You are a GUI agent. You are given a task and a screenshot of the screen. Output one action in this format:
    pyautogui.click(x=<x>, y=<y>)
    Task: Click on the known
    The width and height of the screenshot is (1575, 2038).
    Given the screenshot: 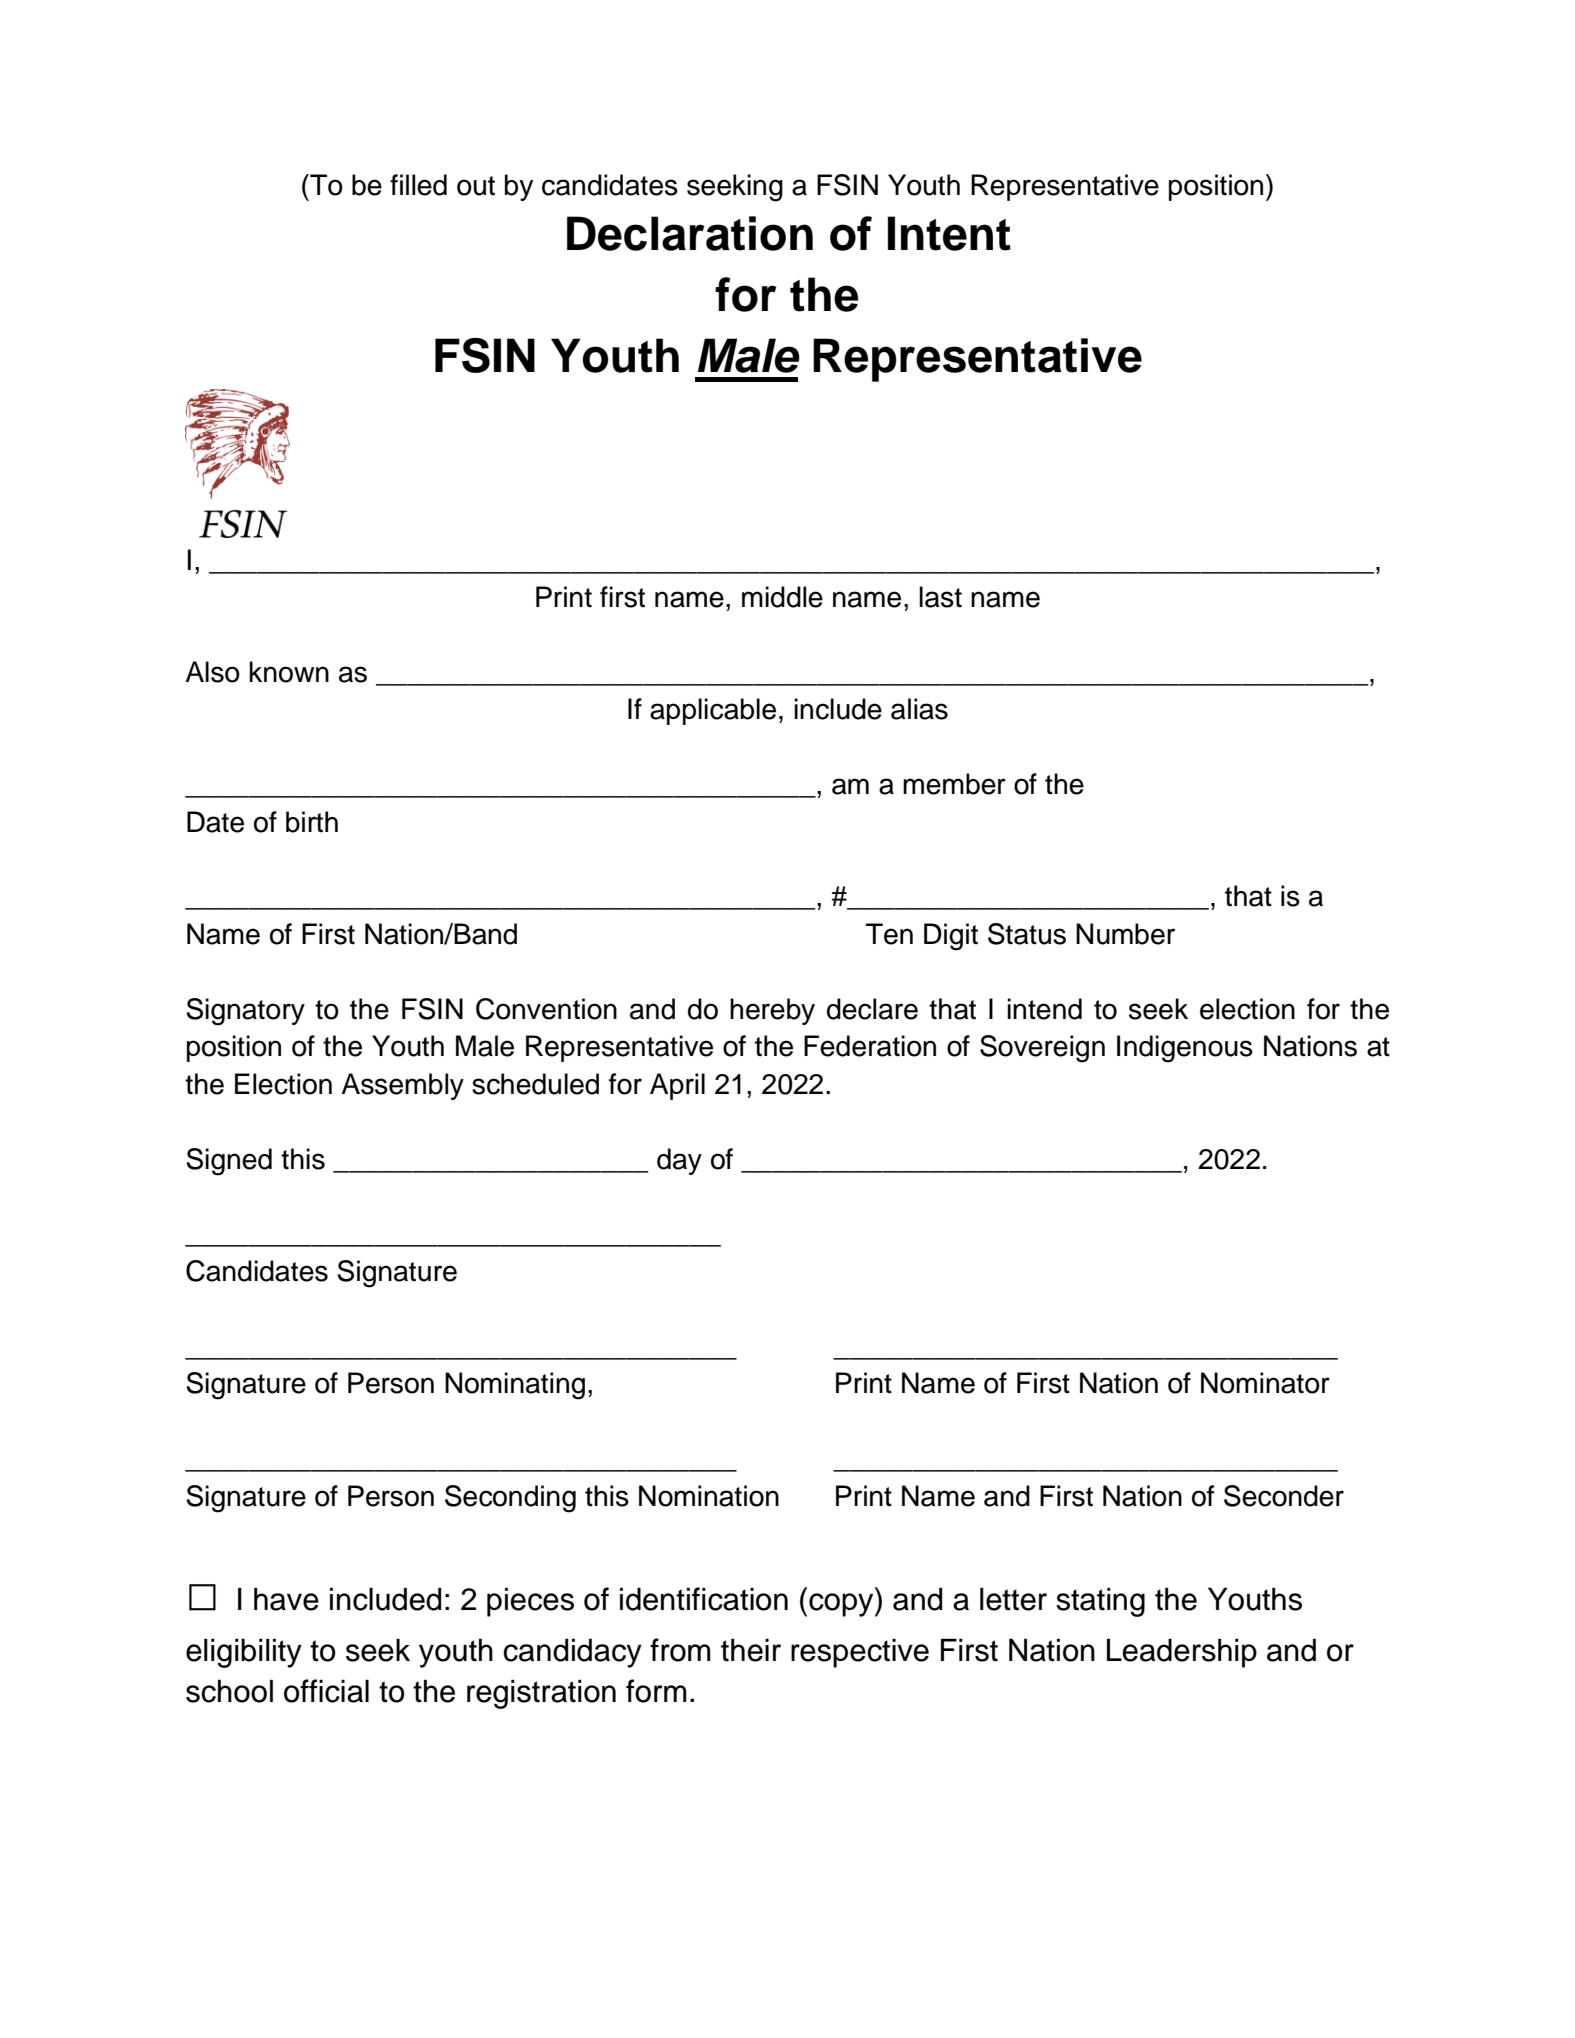 What is the action you would take?
    pyautogui.click(x=289, y=672)
